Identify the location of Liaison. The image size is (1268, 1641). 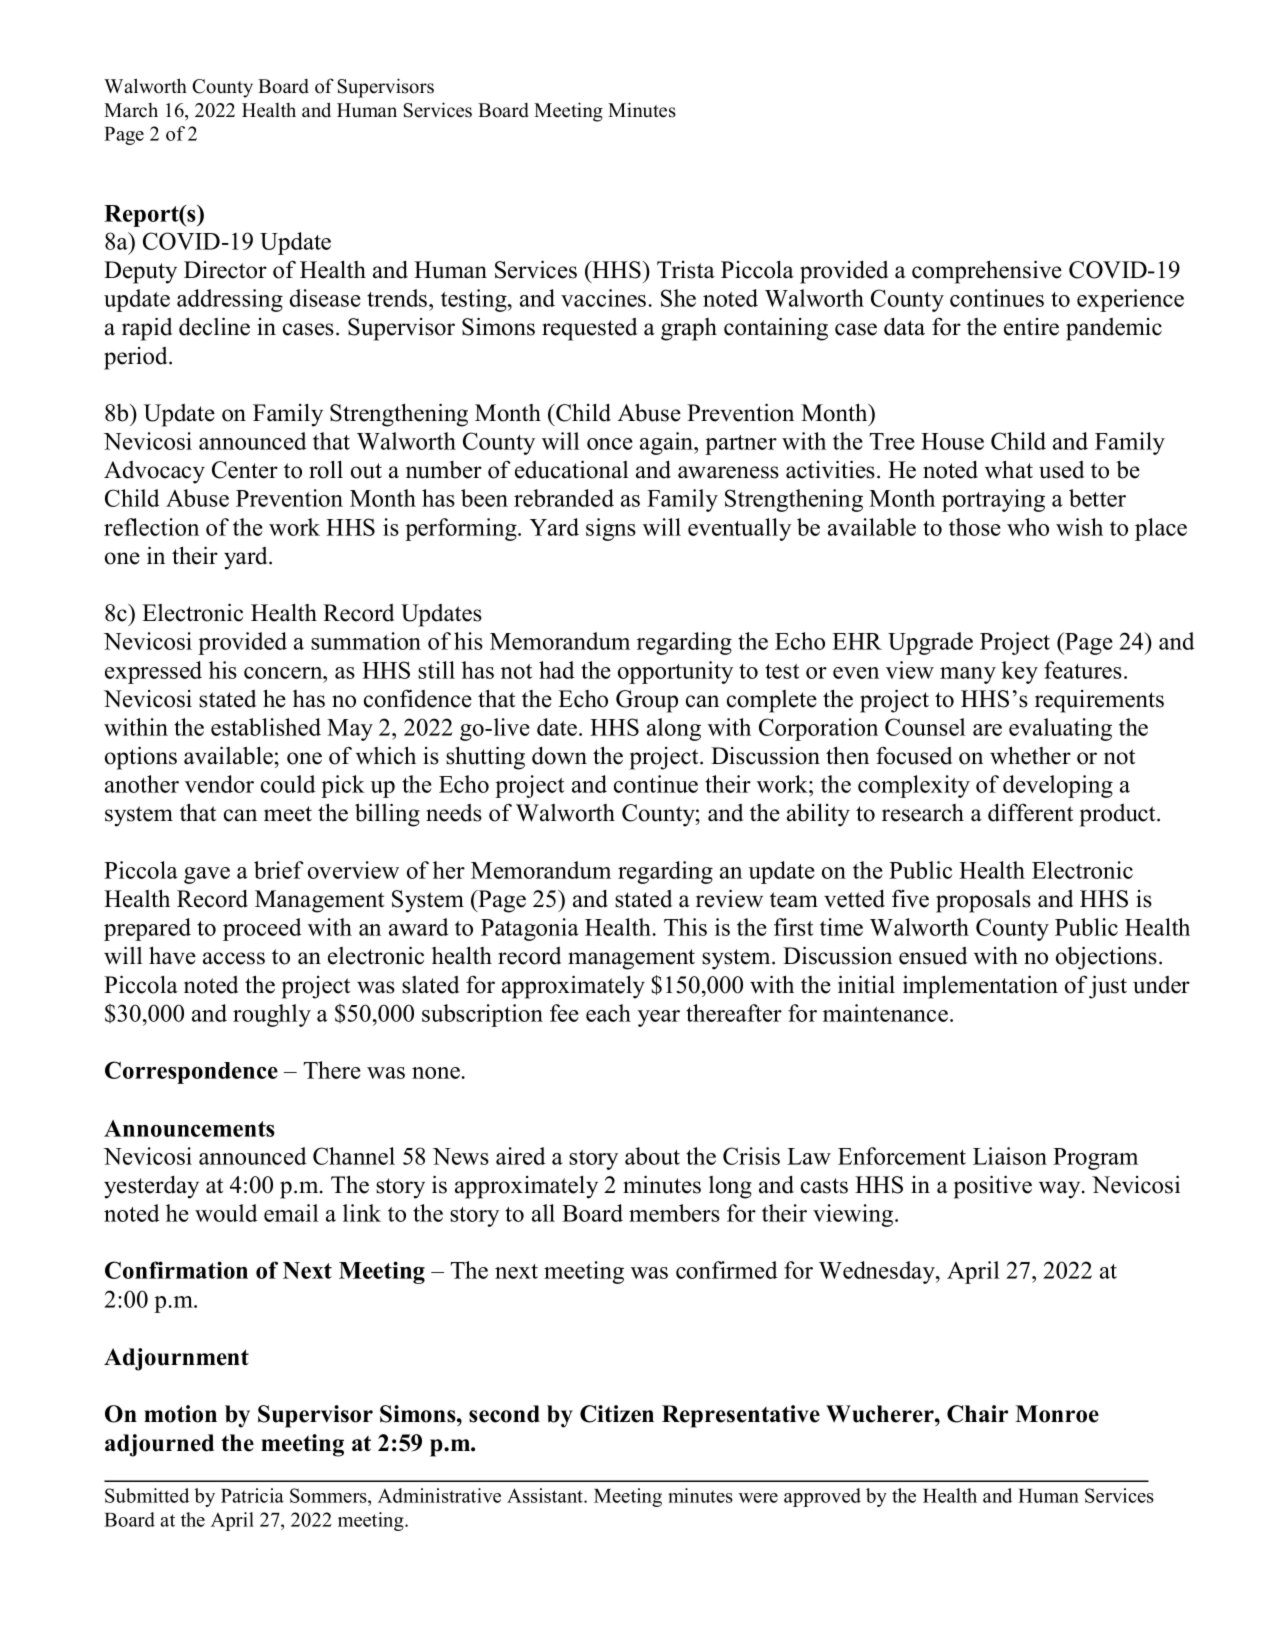
(1010, 1156).
